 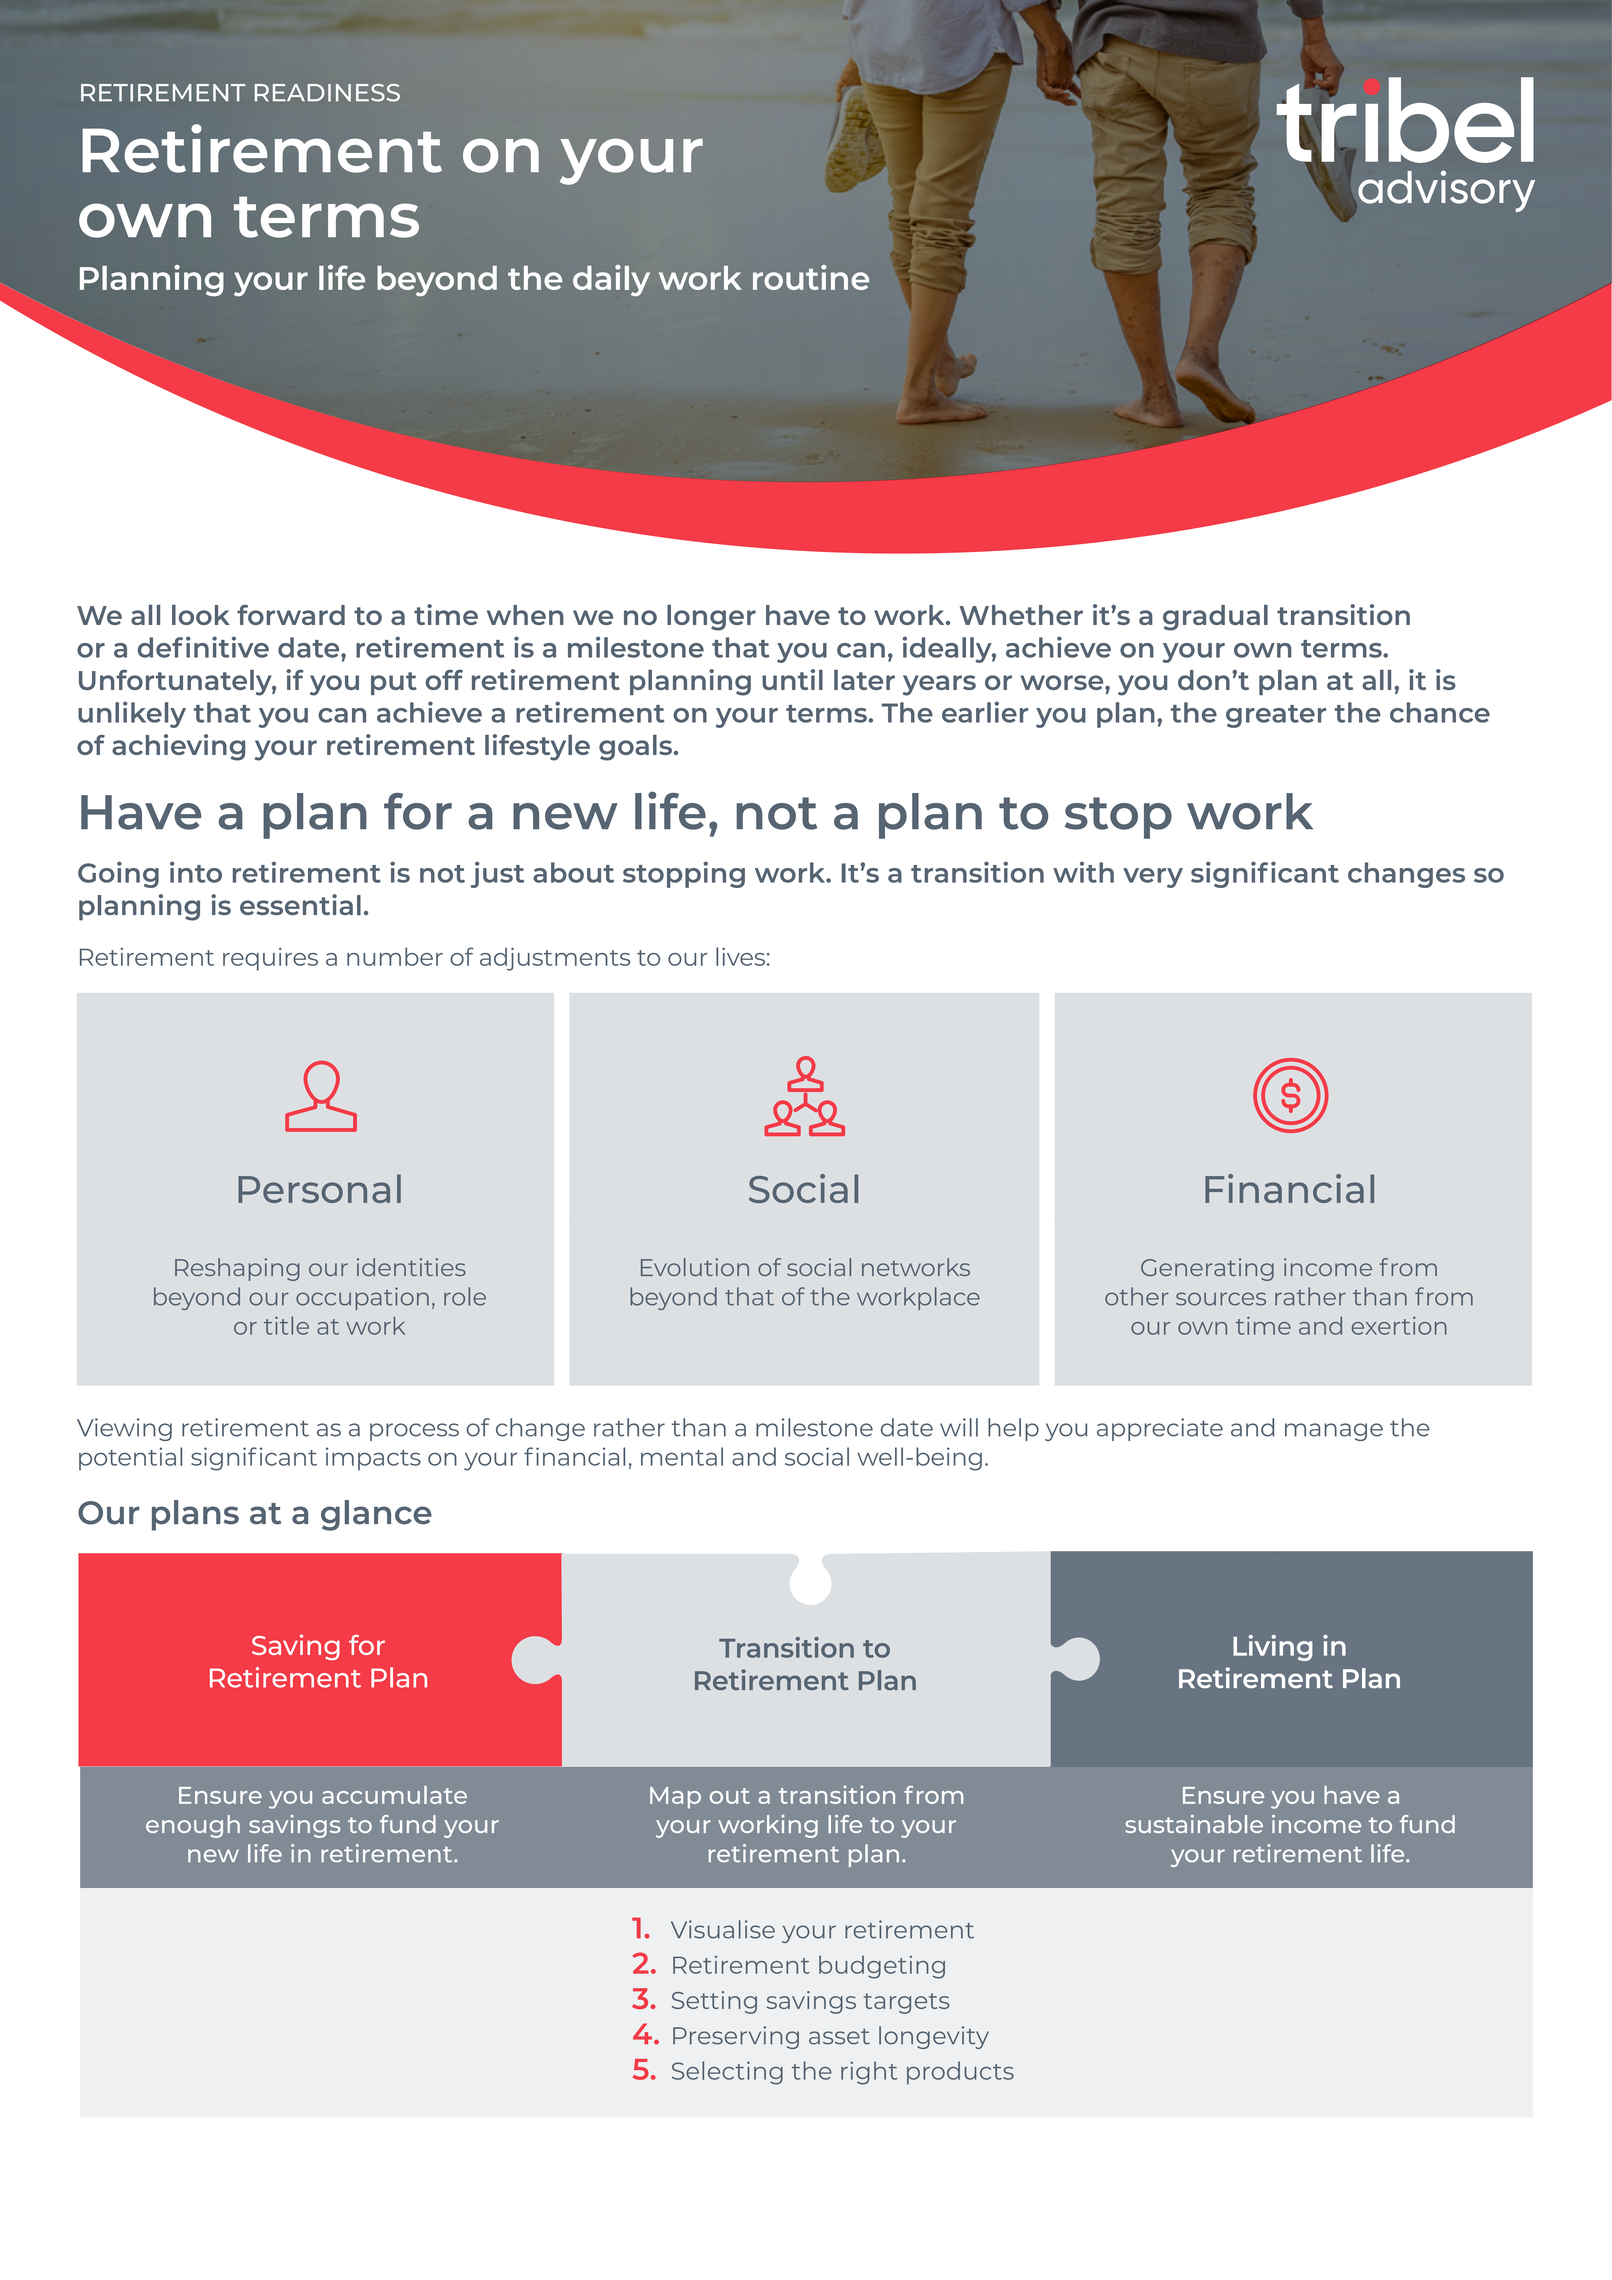 I want to click on mental, so click(x=682, y=1456).
